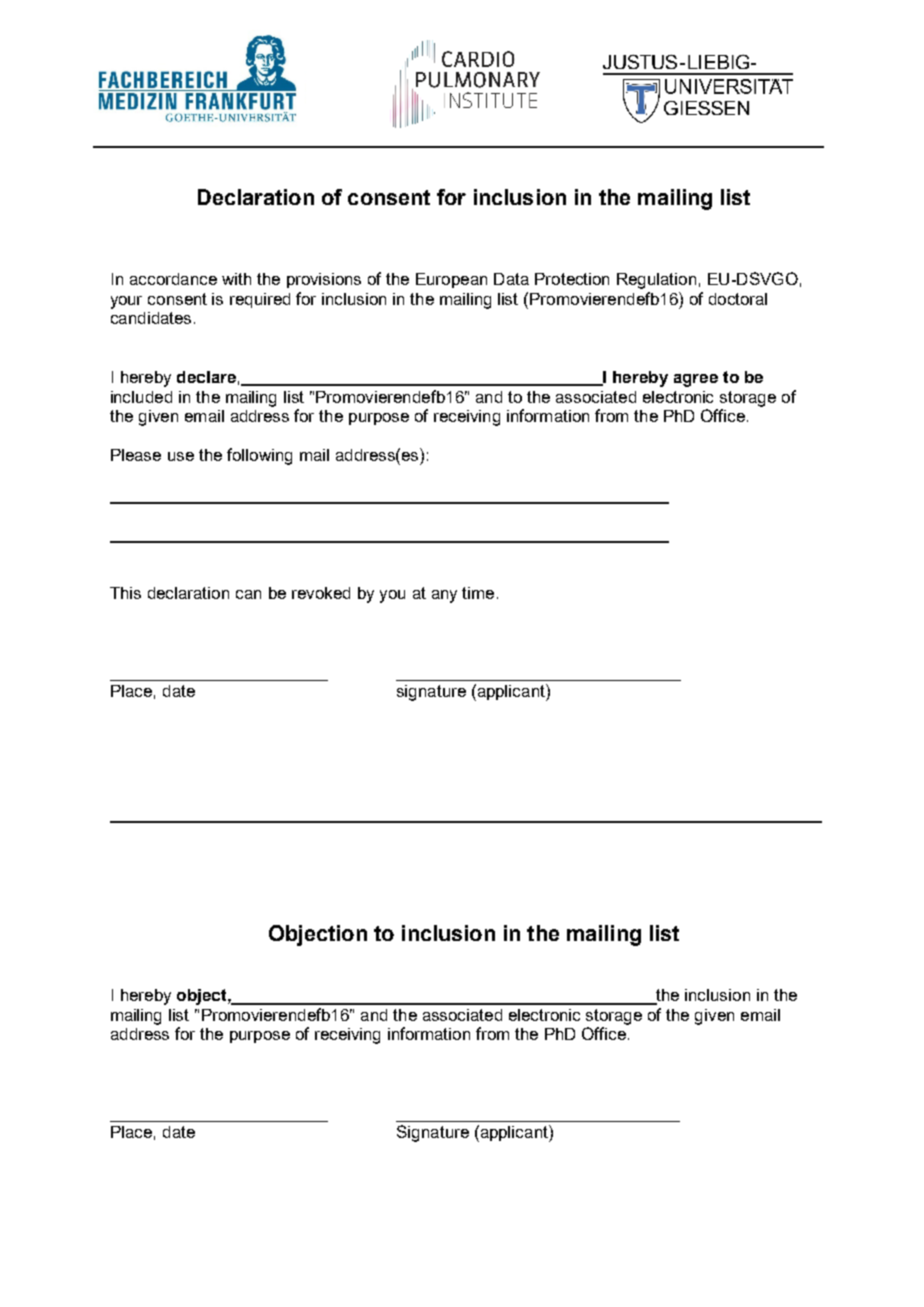 The height and width of the screenshot is (1307, 924). I want to click on accordance, so click(173, 279).
